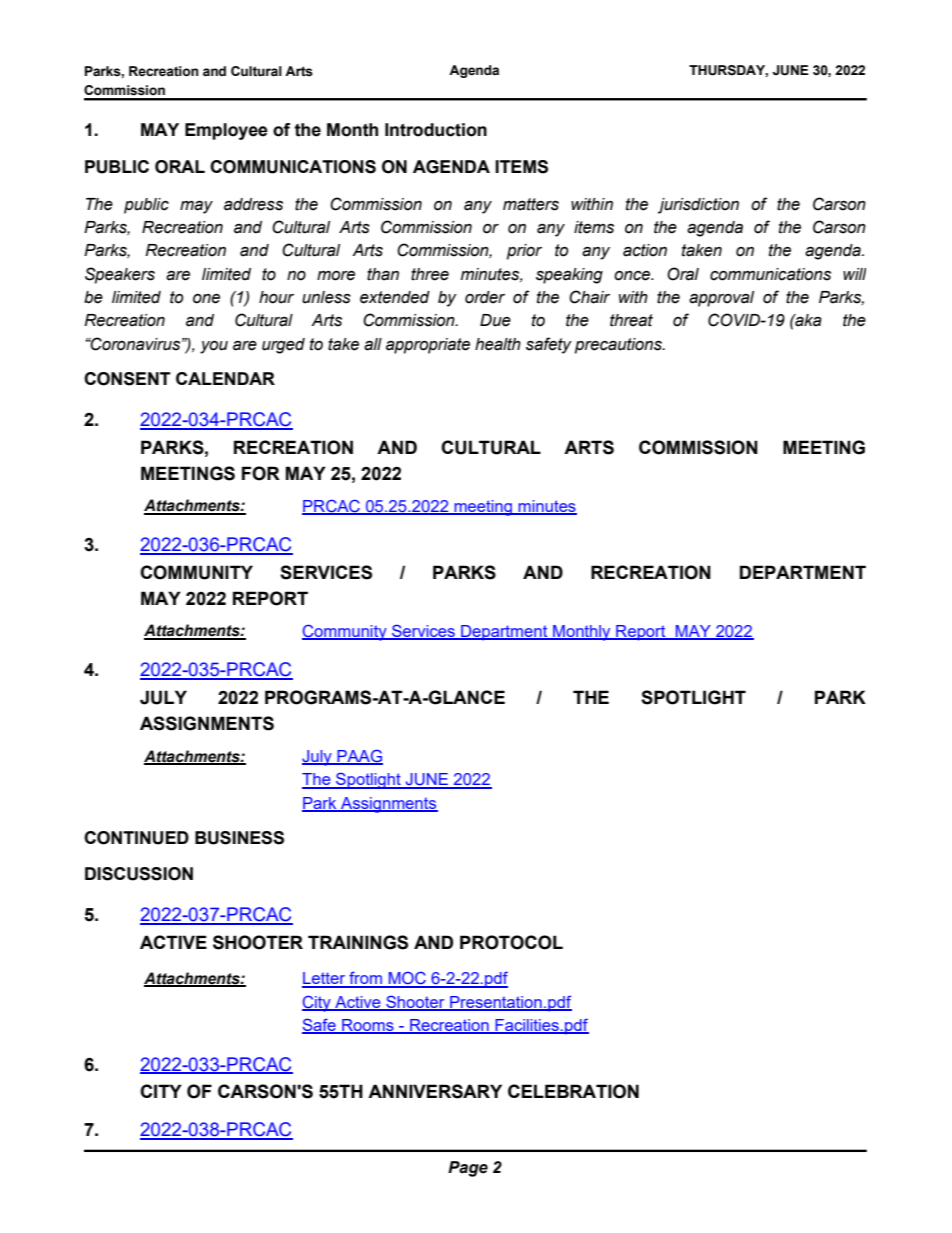 This screenshot has height=1233, width=952. Describe the element at coordinates (498, 344) in the screenshot. I see `health` at that location.
